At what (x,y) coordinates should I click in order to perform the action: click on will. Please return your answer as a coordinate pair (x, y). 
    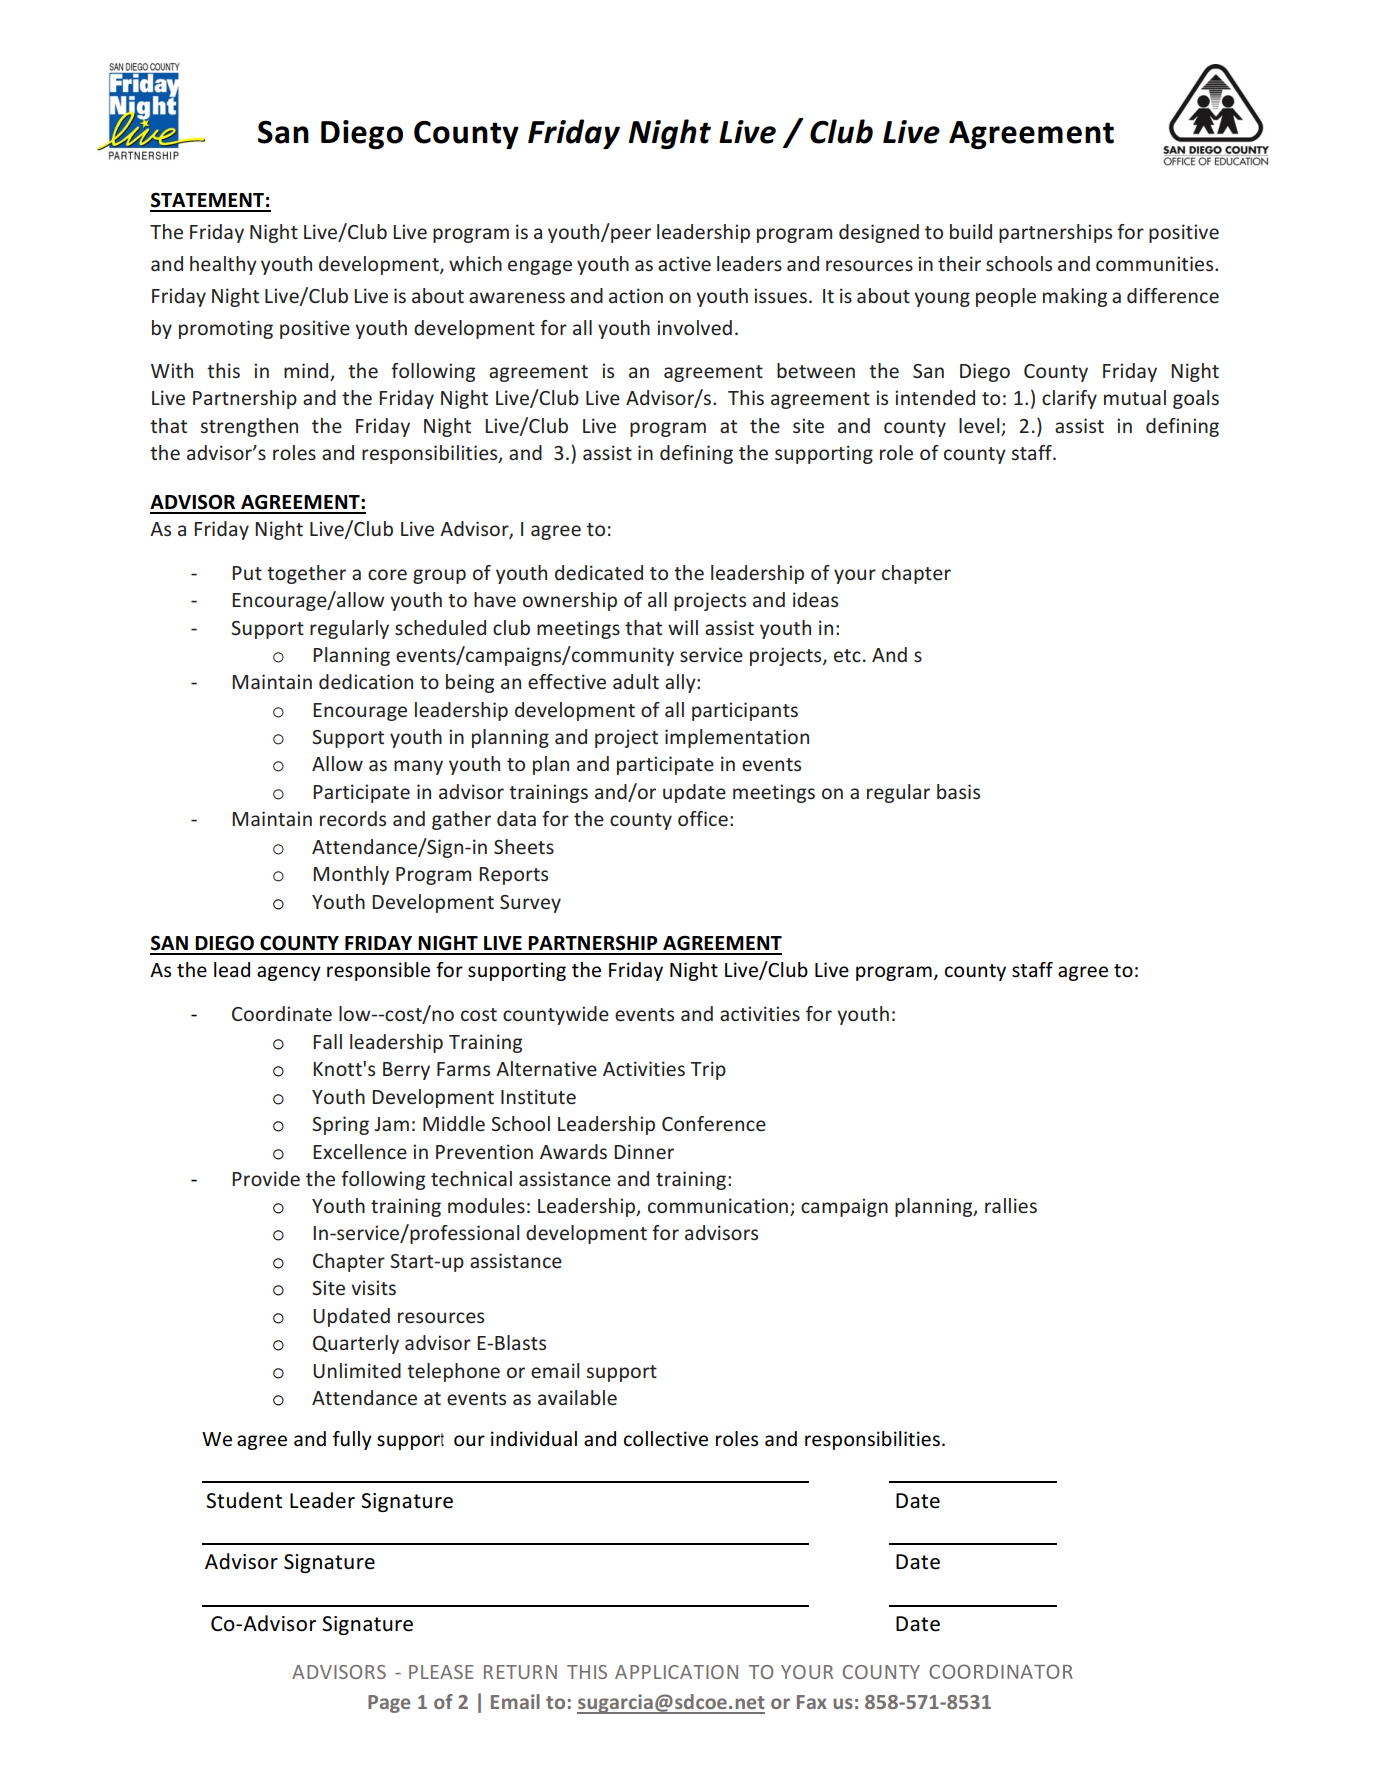
    Looking at the image, I should click on (683, 627).
